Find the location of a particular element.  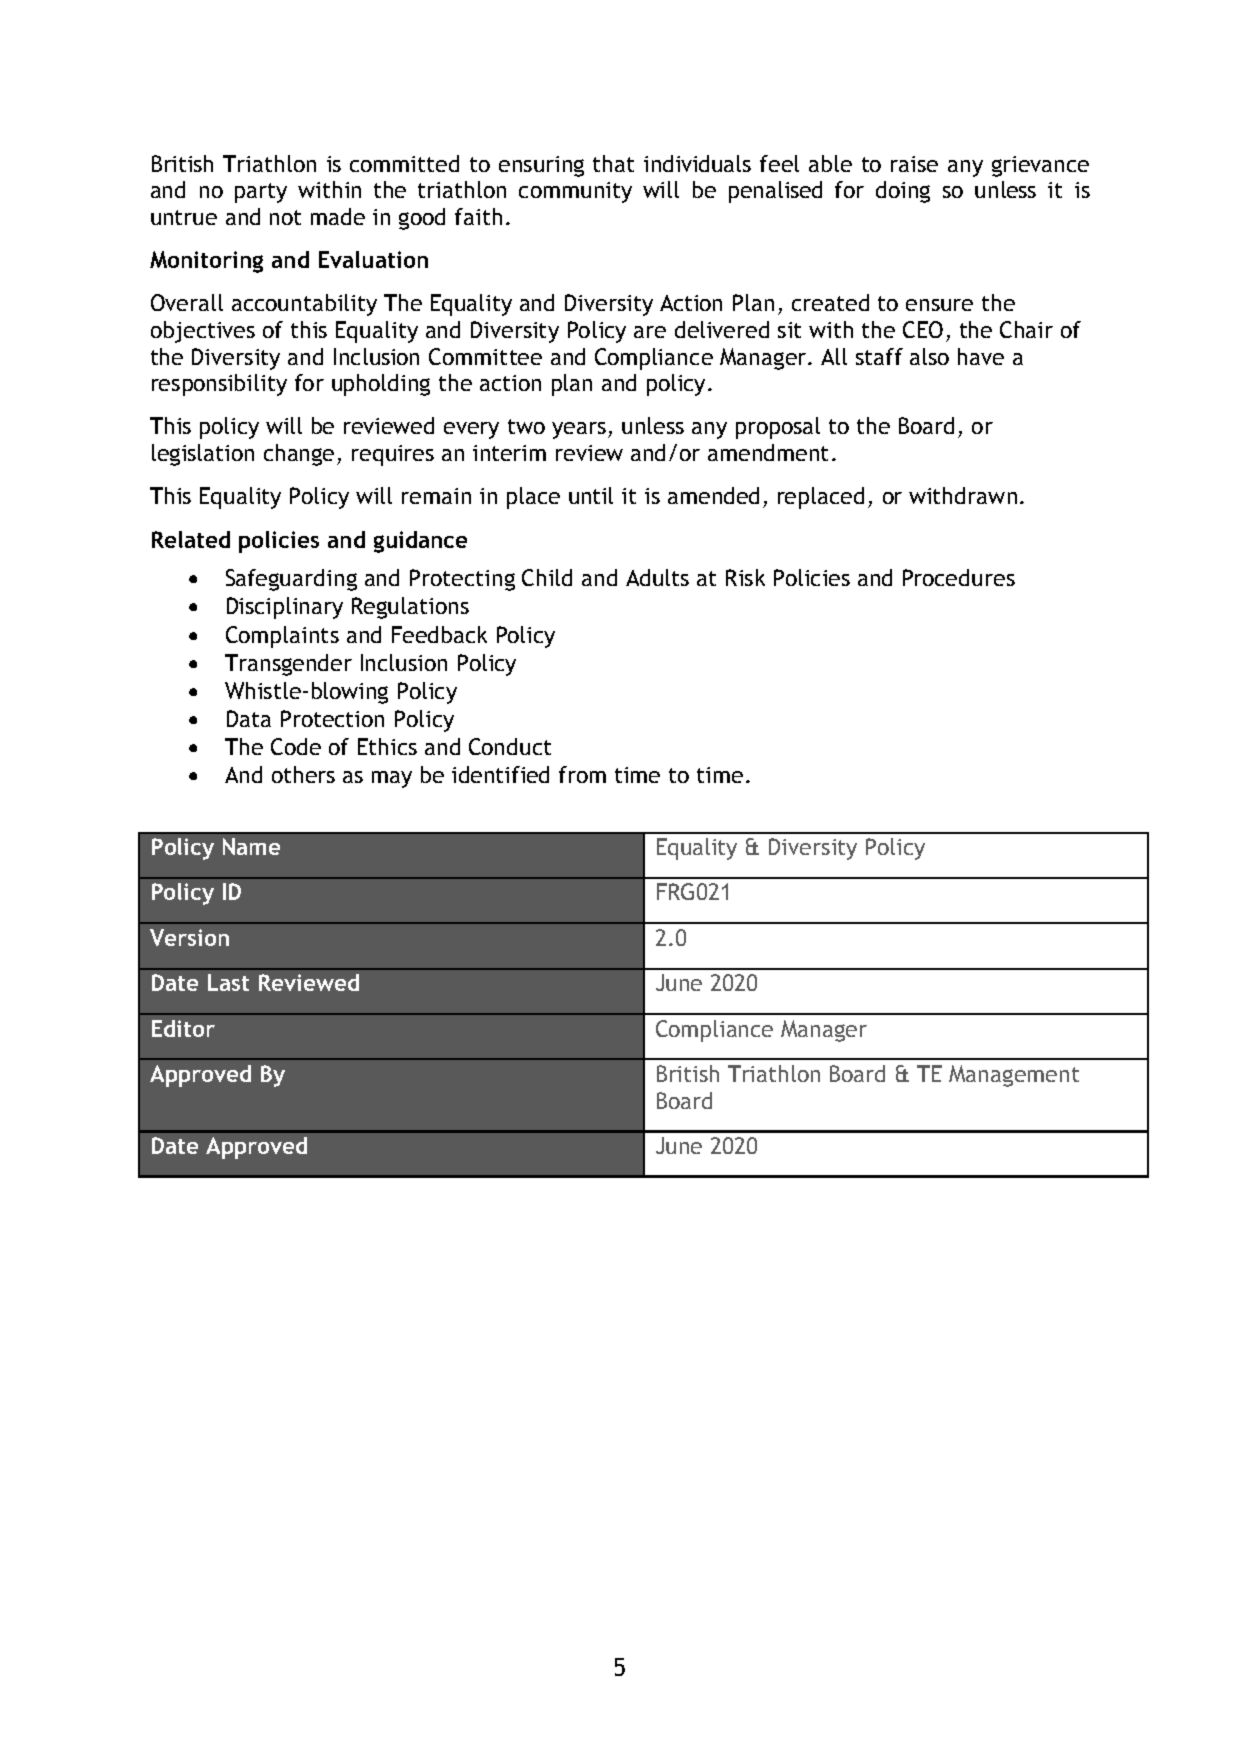

amendment is located at coordinates (768, 452).
